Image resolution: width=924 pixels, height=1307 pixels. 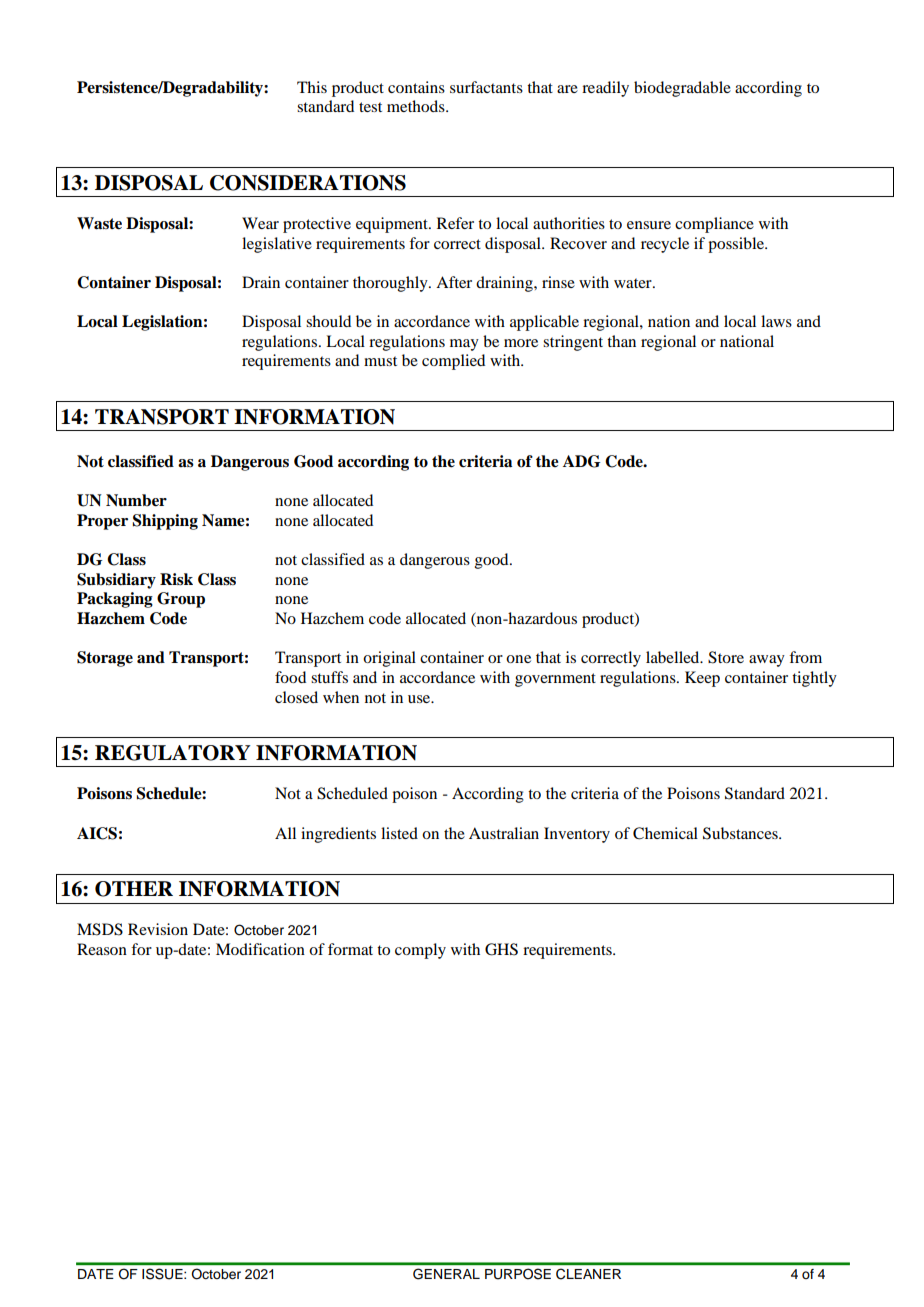 What do you see at coordinates (312, 87) in the page?
I see `This` at bounding box center [312, 87].
